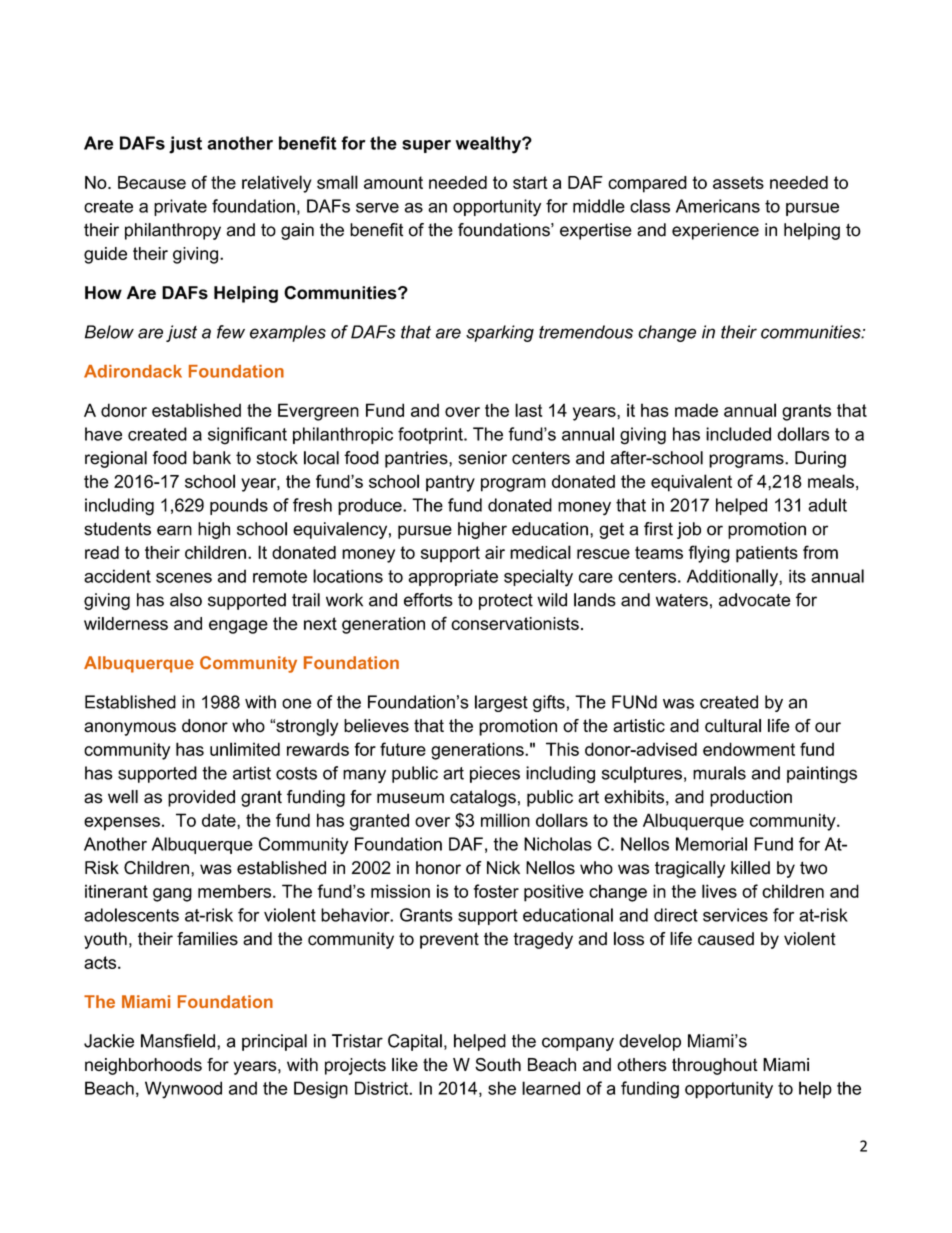 This document has height=1233, width=952. I want to click on super, so click(426, 146).
